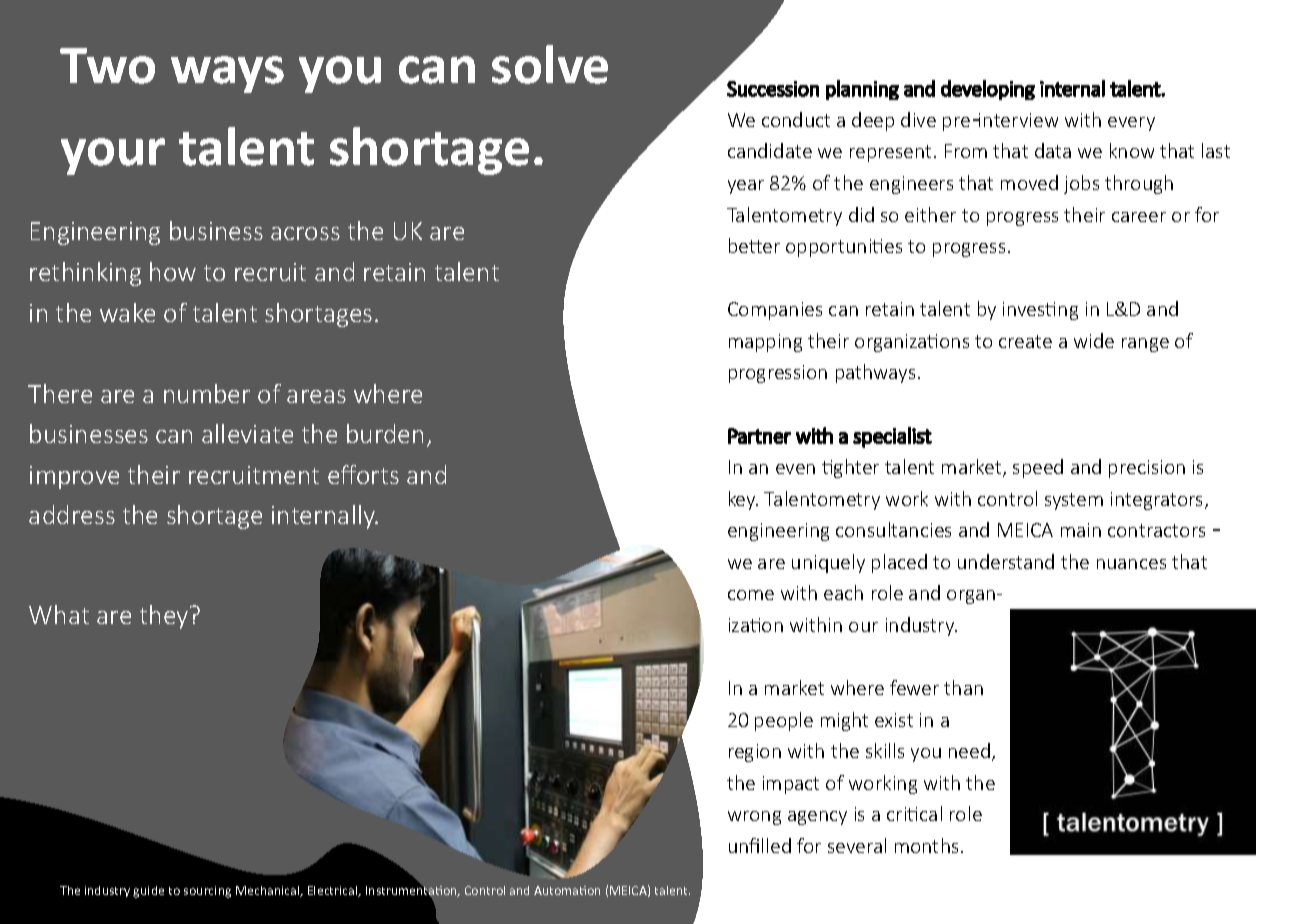 This screenshot has height=924, width=1308. Describe the element at coordinates (567, 890) in the screenshot. I see `Automation` at that location.
